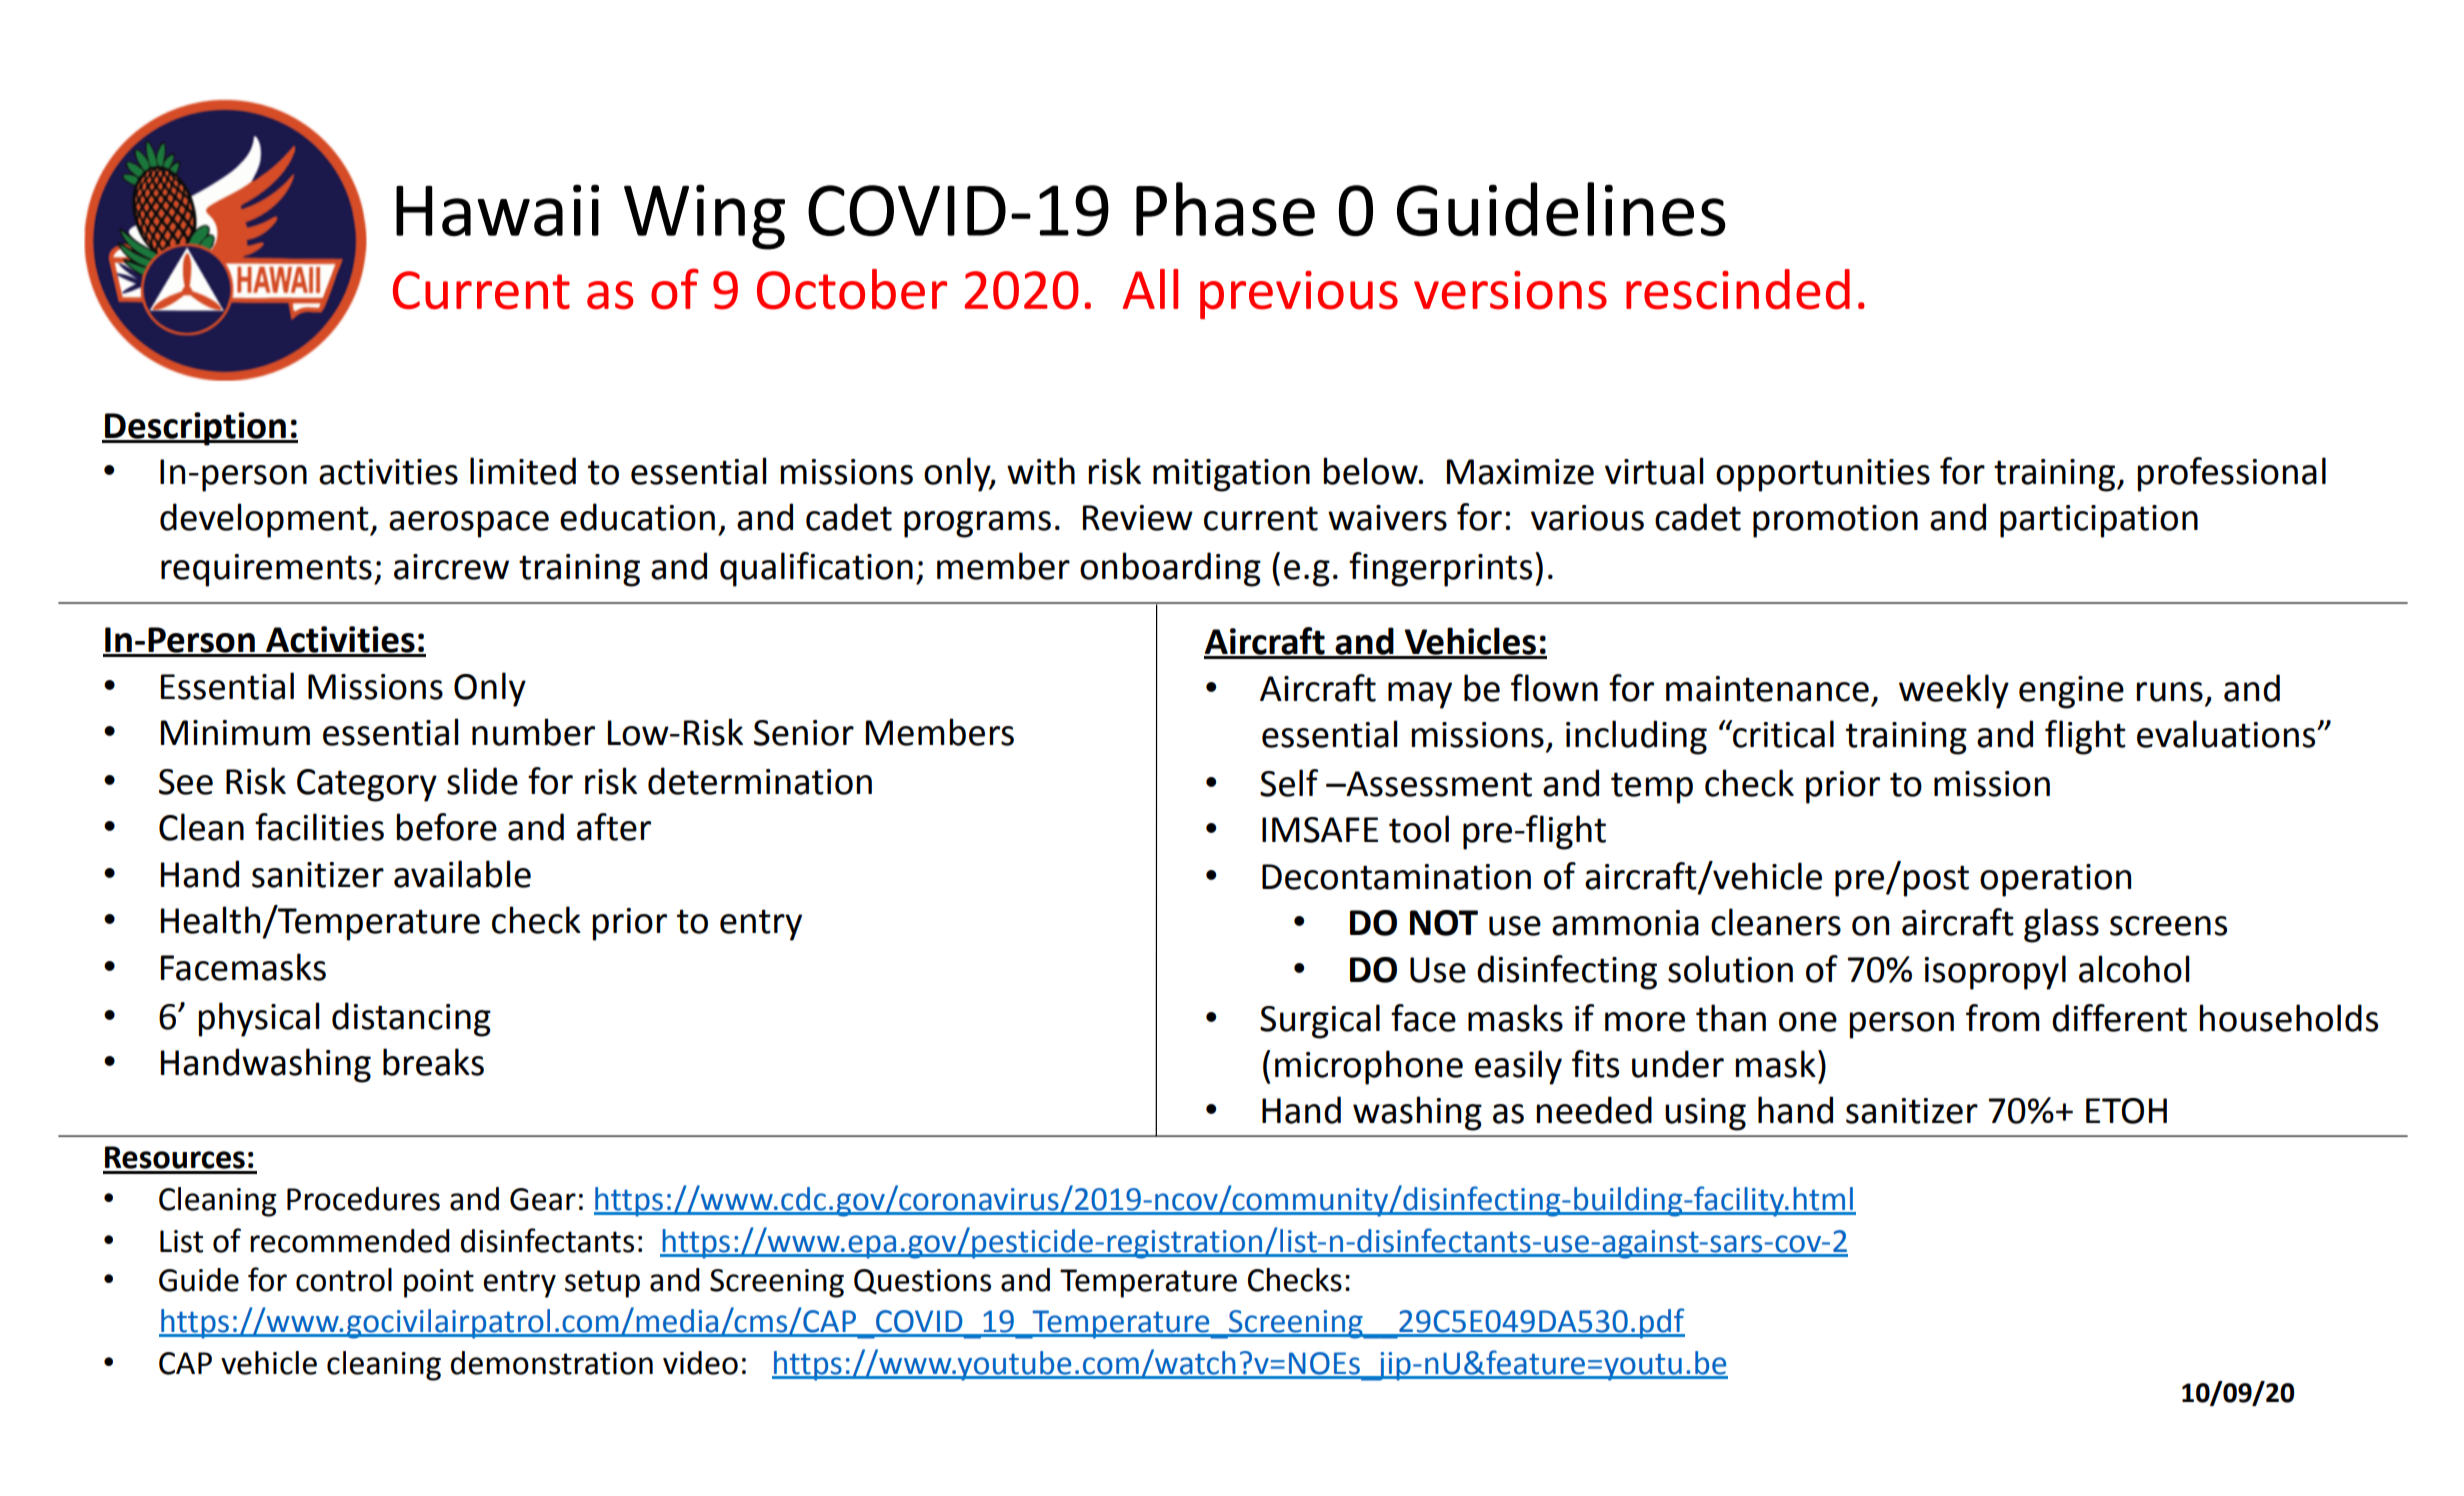  What do you see at coordinates (469, 524) in the document?
I see `aerospace` at bounding box center [469, 524].
